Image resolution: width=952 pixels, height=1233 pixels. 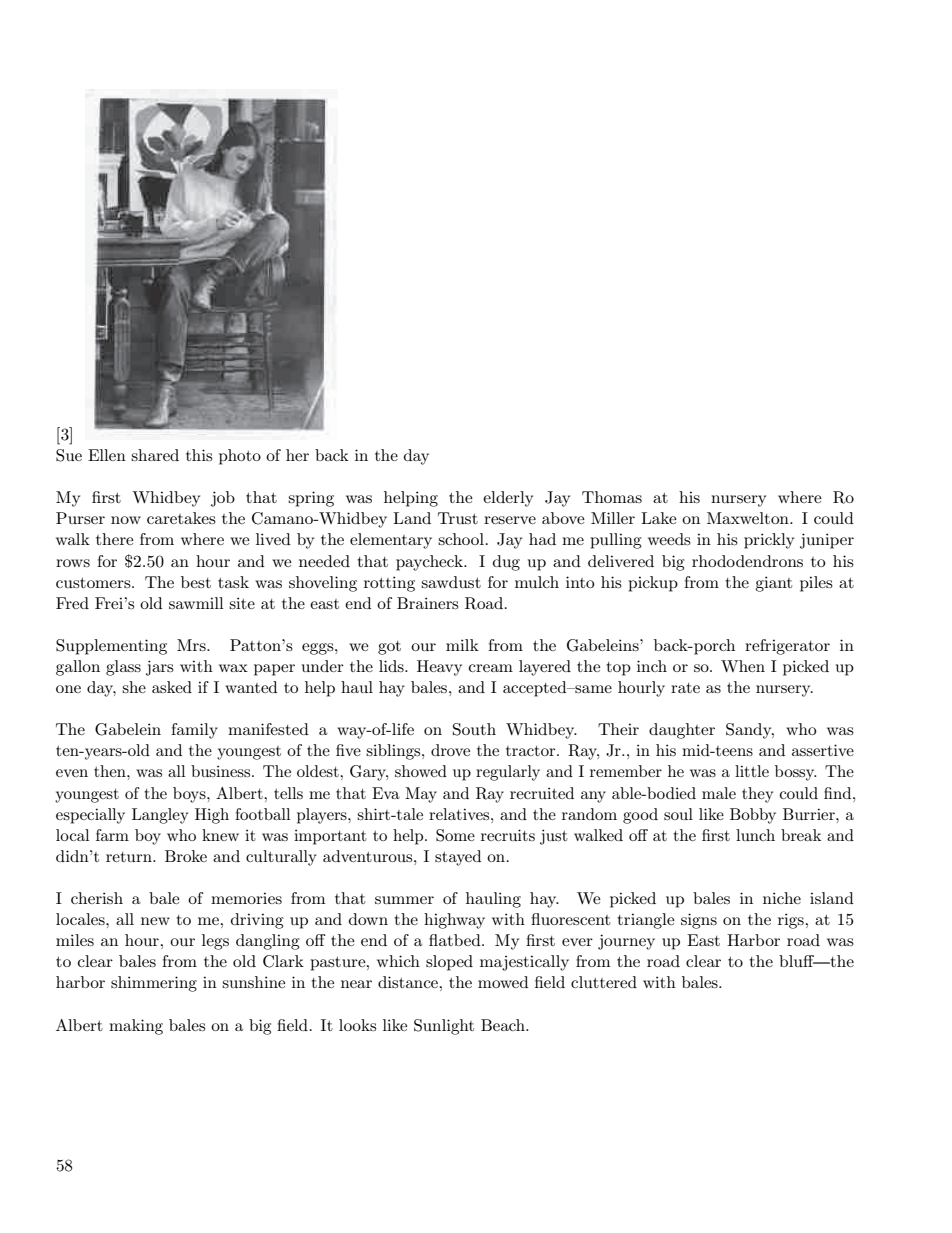 I want to click on elderly, so click(x=508, y=499).
